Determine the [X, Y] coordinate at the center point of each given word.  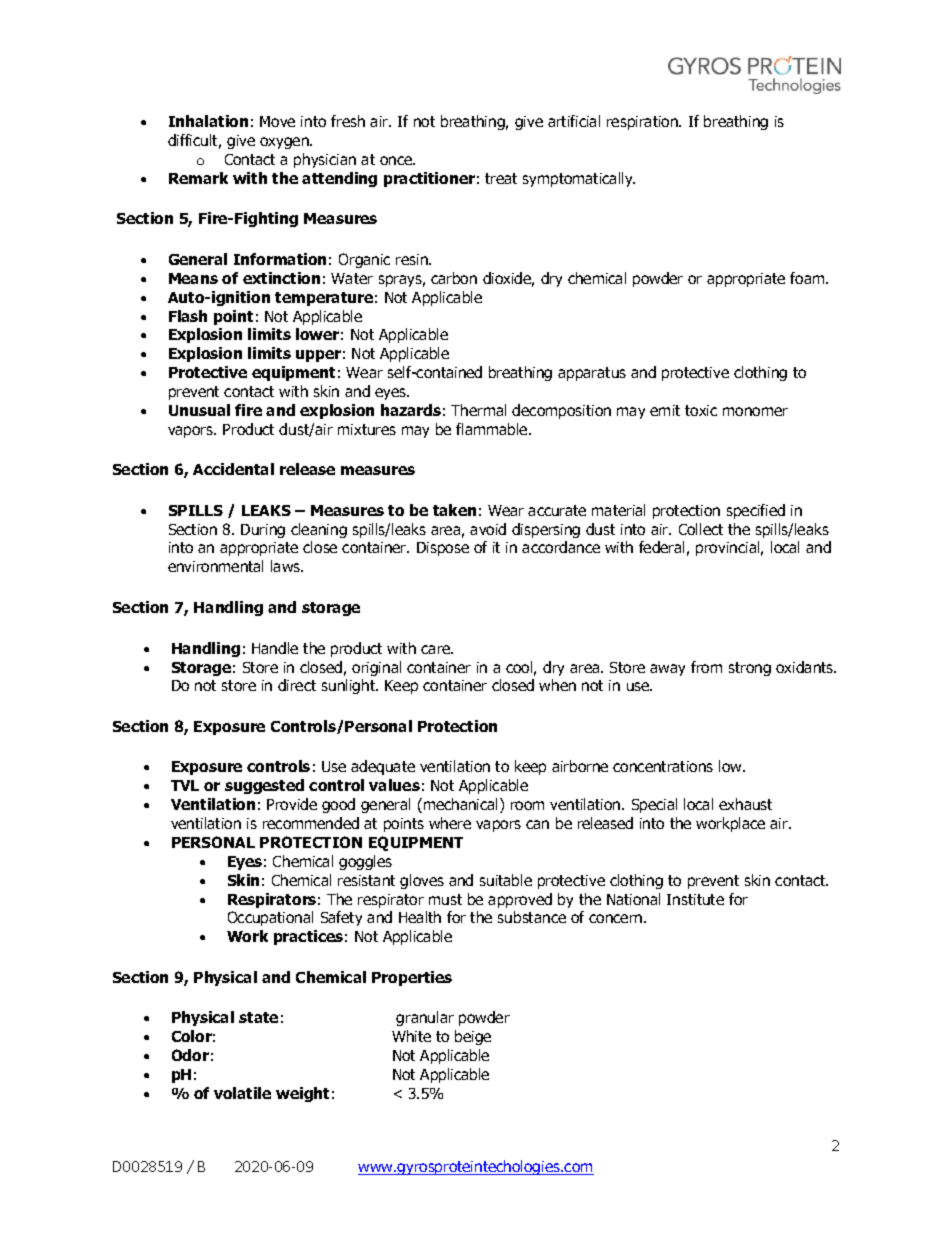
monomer [755, 411]
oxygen [285, 143]
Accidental [233, 469]
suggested [264, 786]
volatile [242, 1093]
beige [473, 1037]
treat [501, 178]
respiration [643, 123]
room [527, 805]
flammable [493, 429]
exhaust [745, 804]
